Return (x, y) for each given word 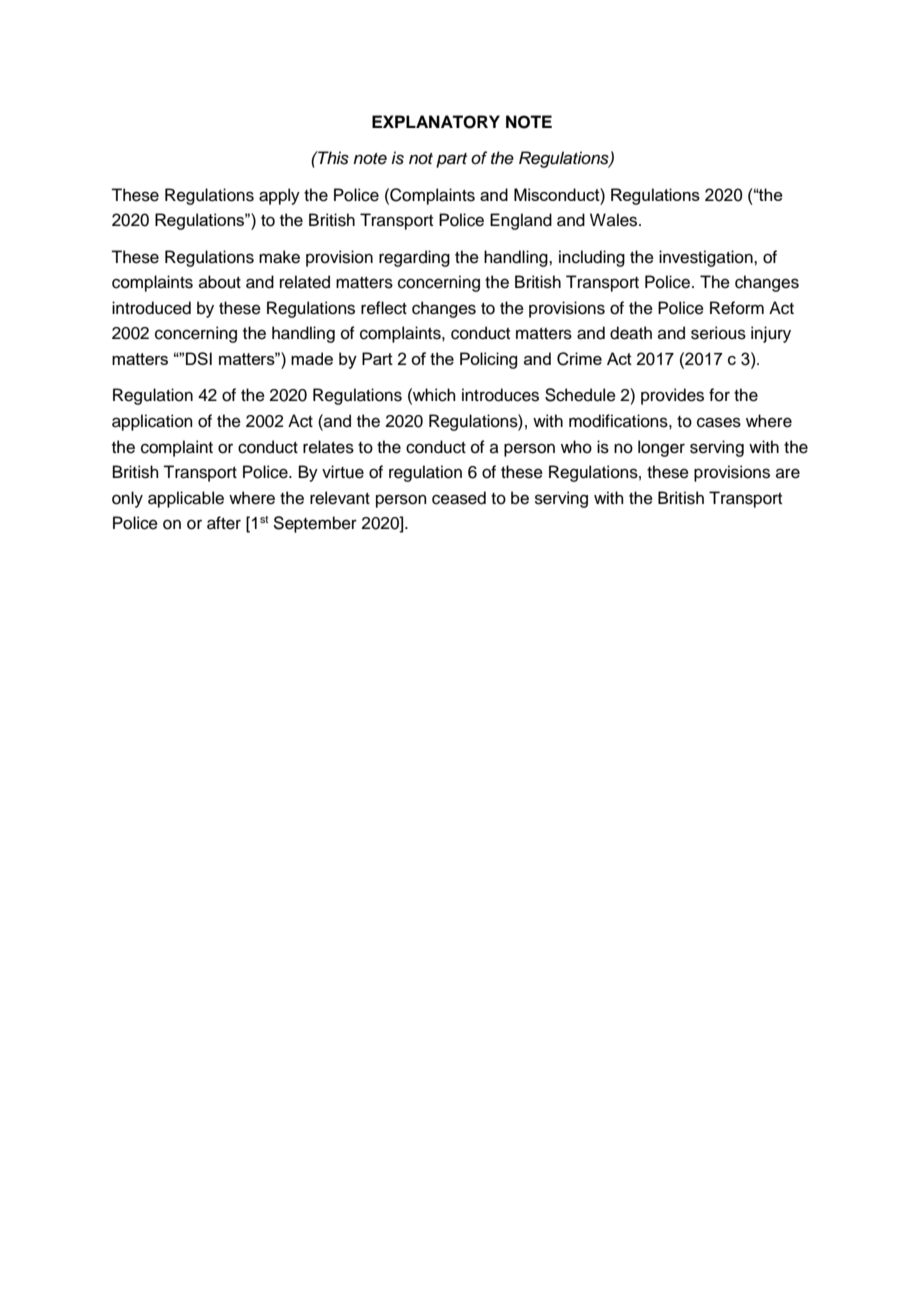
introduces (500, 395)
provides (672, 396)
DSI (199, 358)
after (224, 523)
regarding (414, 258)
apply (279, 196)
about (220, 282)
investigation (707, 258)
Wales (613, 220)
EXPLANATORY (436, 122)
